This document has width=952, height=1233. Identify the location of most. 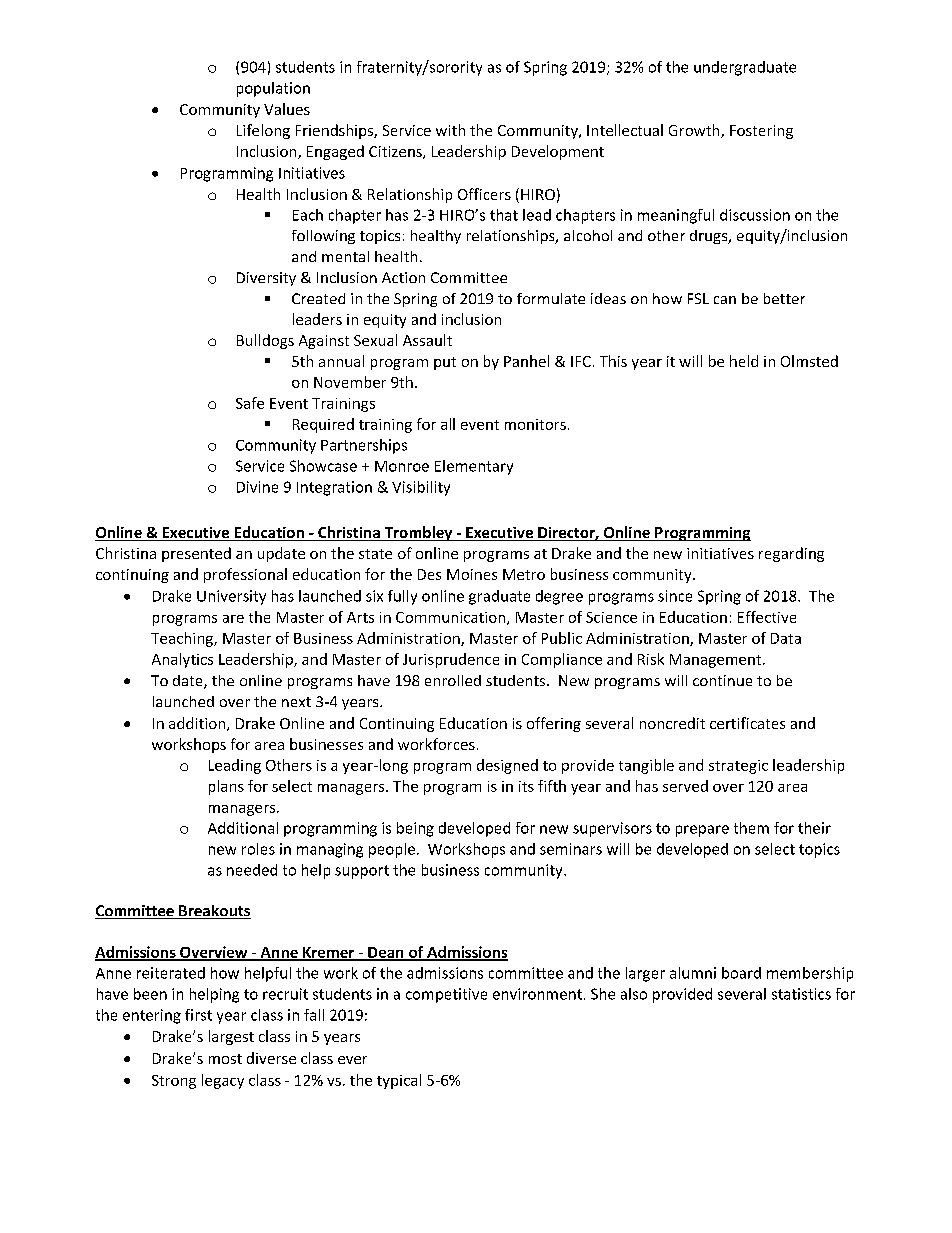
(225, 1059).
